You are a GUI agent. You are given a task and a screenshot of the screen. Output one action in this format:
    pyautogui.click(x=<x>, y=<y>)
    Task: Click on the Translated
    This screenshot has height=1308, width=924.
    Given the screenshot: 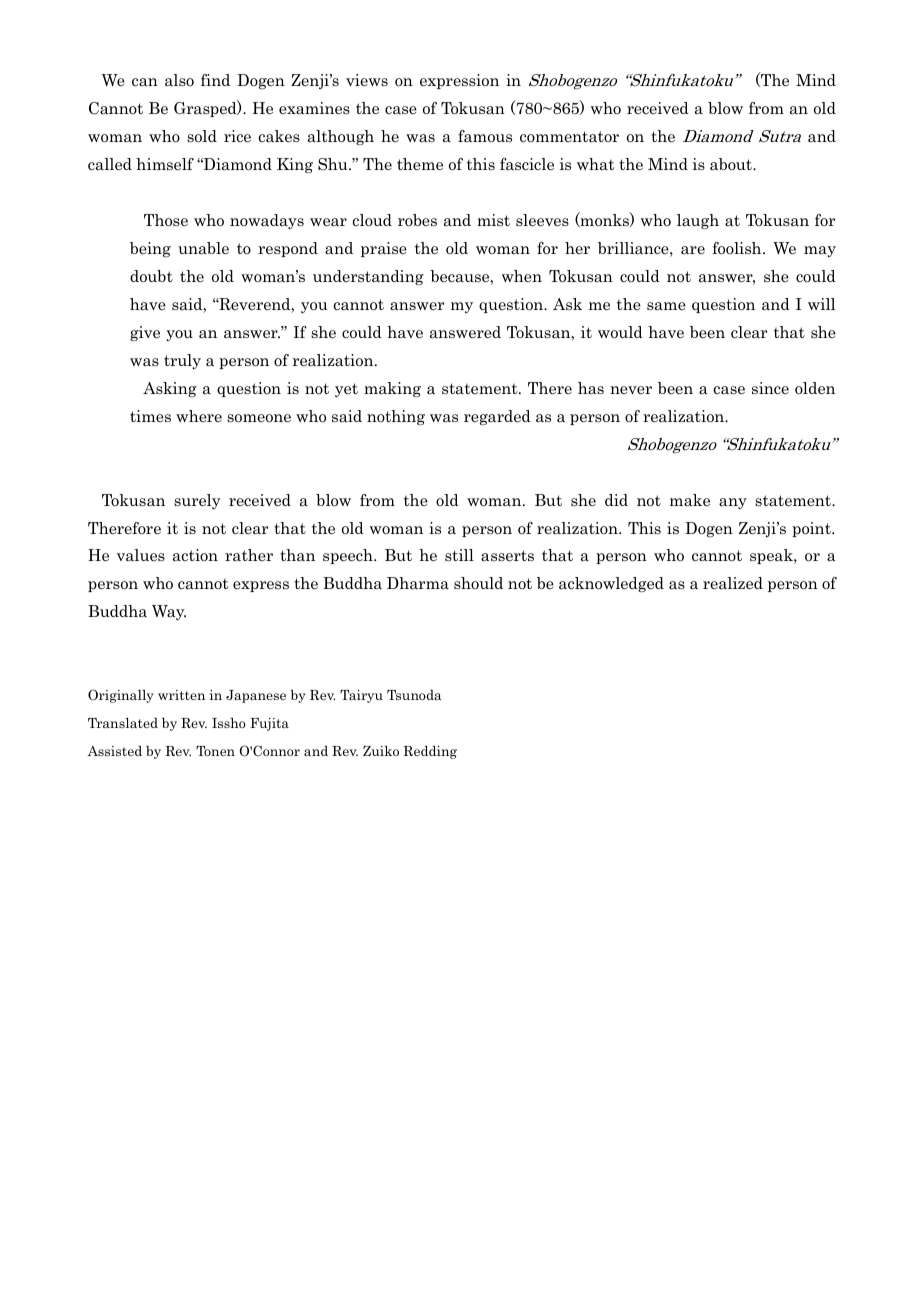 What is the action you would take?
    pyautogui.click(x=123, y=723)
